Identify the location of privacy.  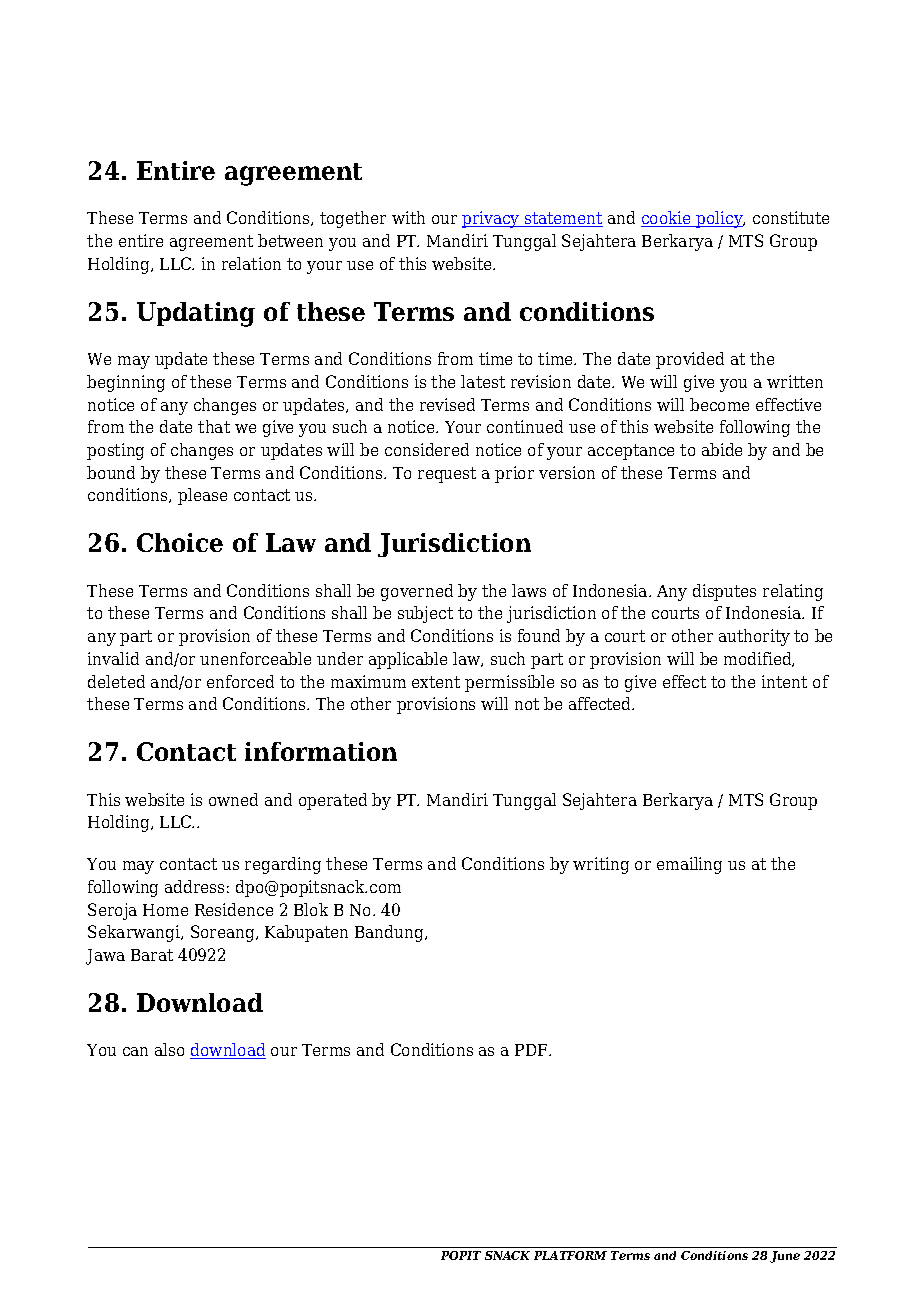
(492, 219).
